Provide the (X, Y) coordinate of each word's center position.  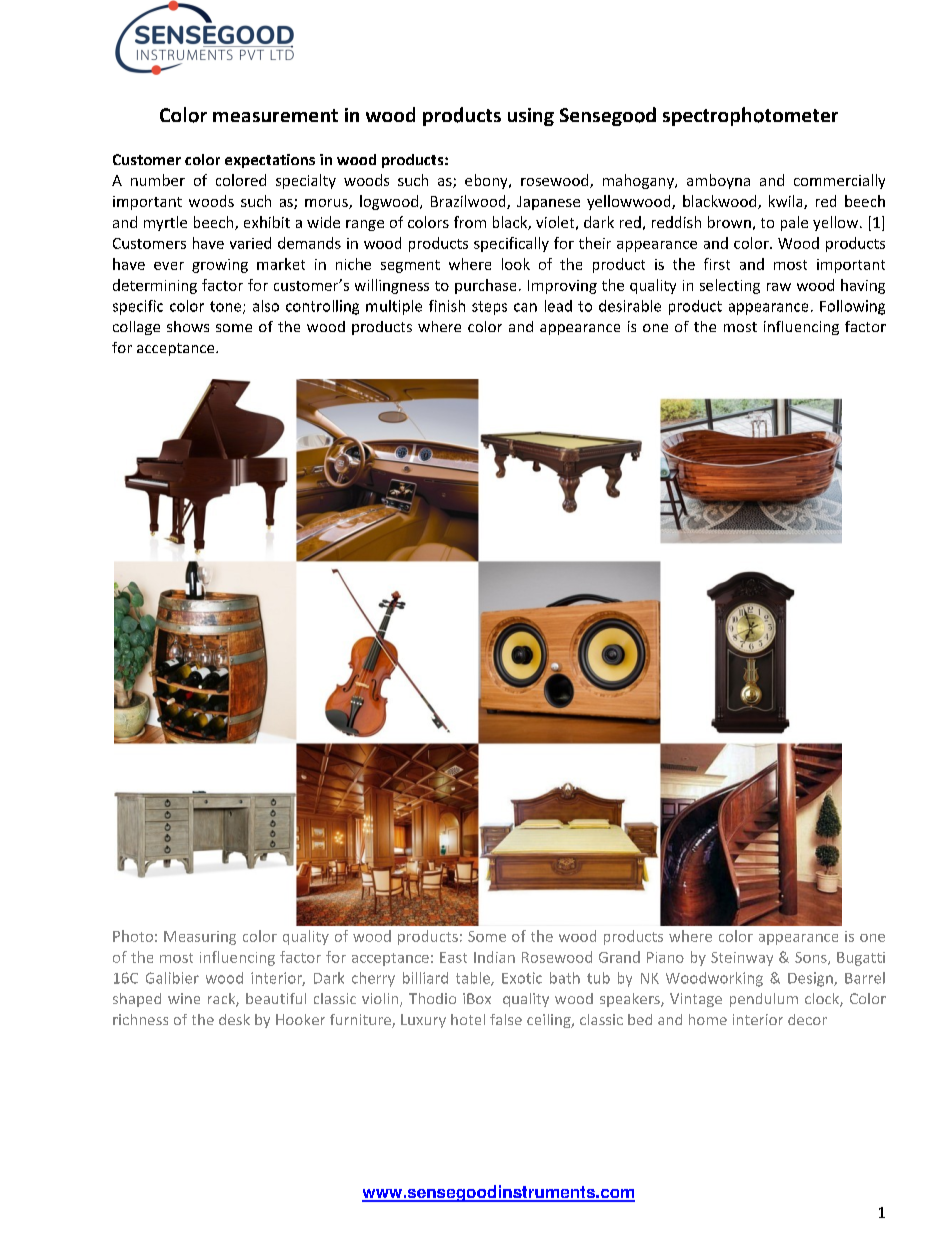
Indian (494, 957)
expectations (270, 161)
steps (489, 308)
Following (852, 307)
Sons (812, 958)
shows (188, 326)
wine (184, 998)
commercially (839, 181)
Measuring (200, 938)
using (531, 117)
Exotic (522, 978)
